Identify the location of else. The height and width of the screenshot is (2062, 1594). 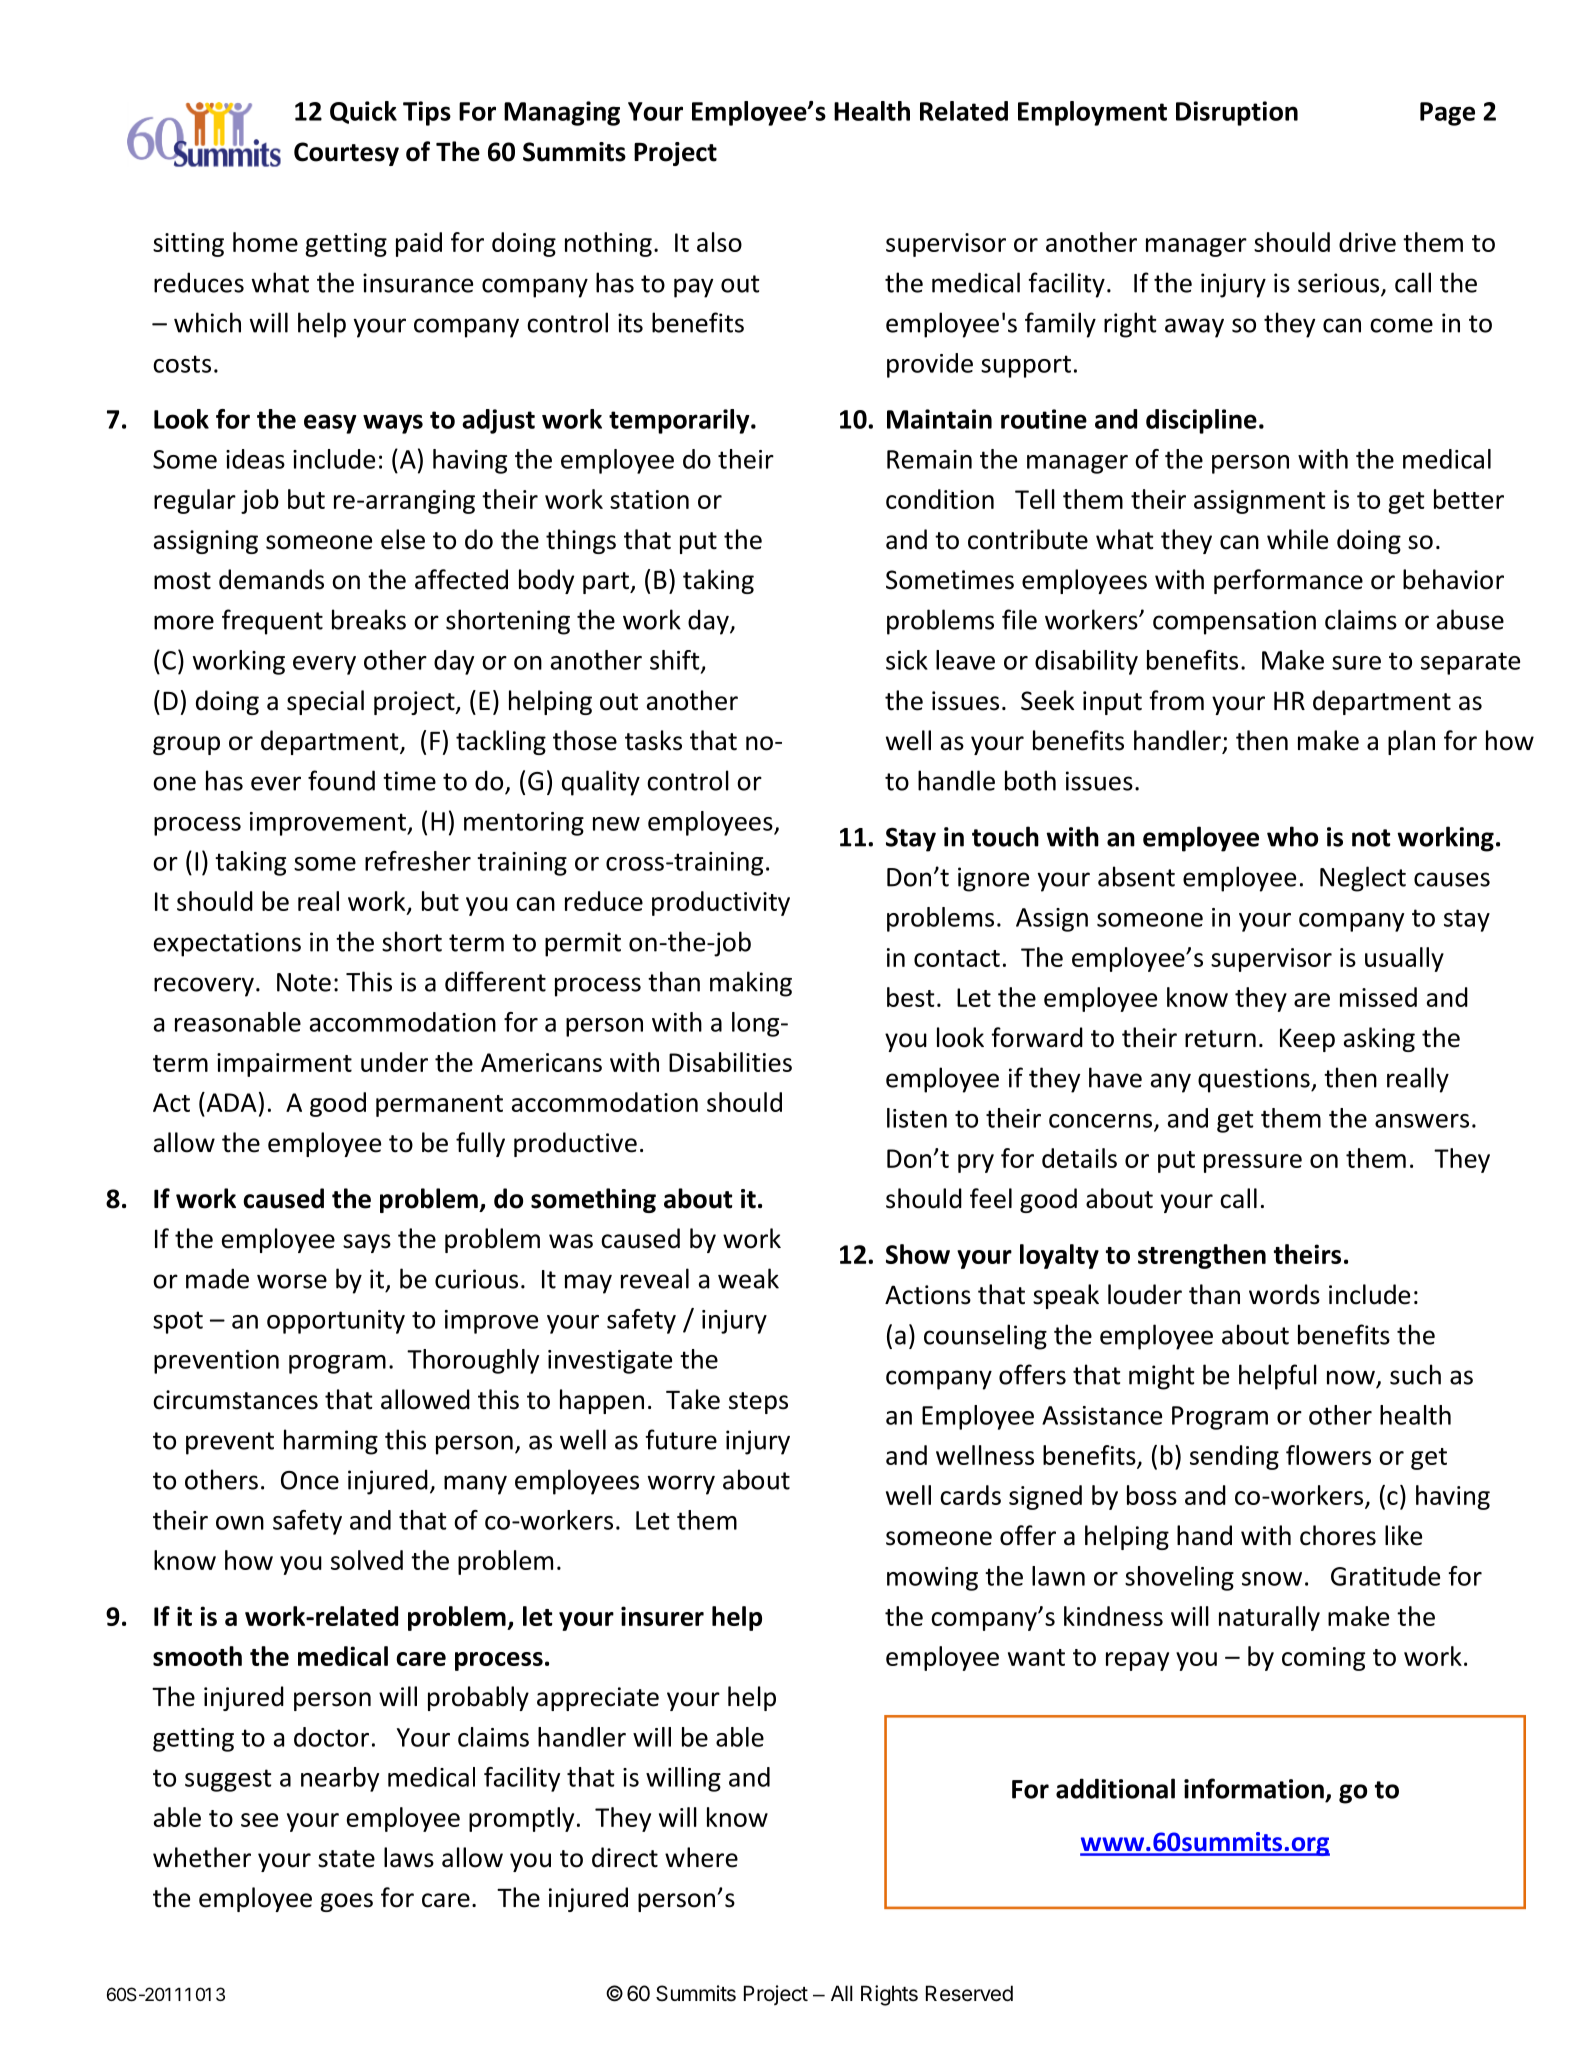
(403, 539).
